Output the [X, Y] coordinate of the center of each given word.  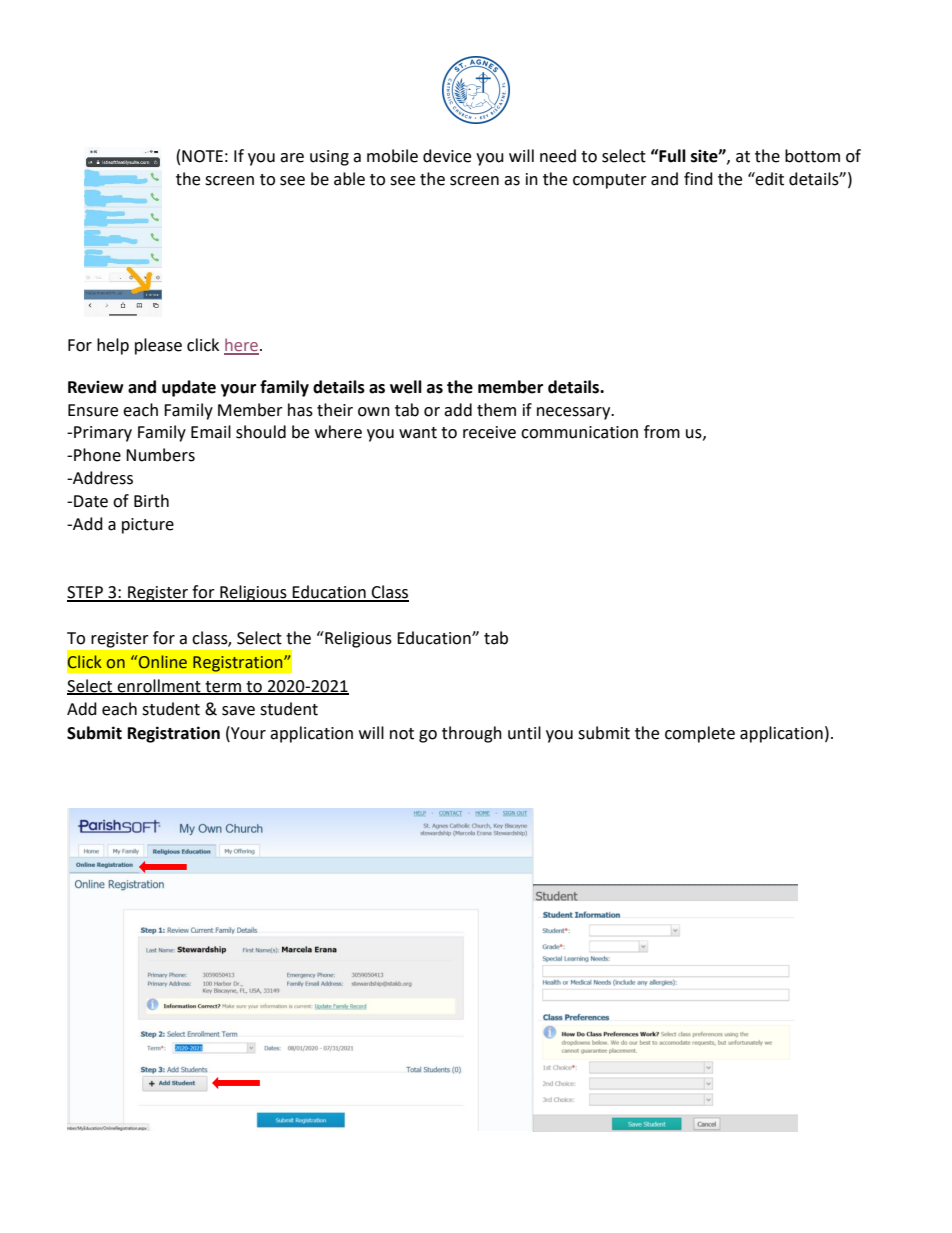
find [698, 179]
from [662, 432]
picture [148, 526]
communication [579, 432]
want [418, 433]
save [238, 711]
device [447, 156]
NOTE [202, 156]
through [472, 734]
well [406, 387]
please [158, 346]
